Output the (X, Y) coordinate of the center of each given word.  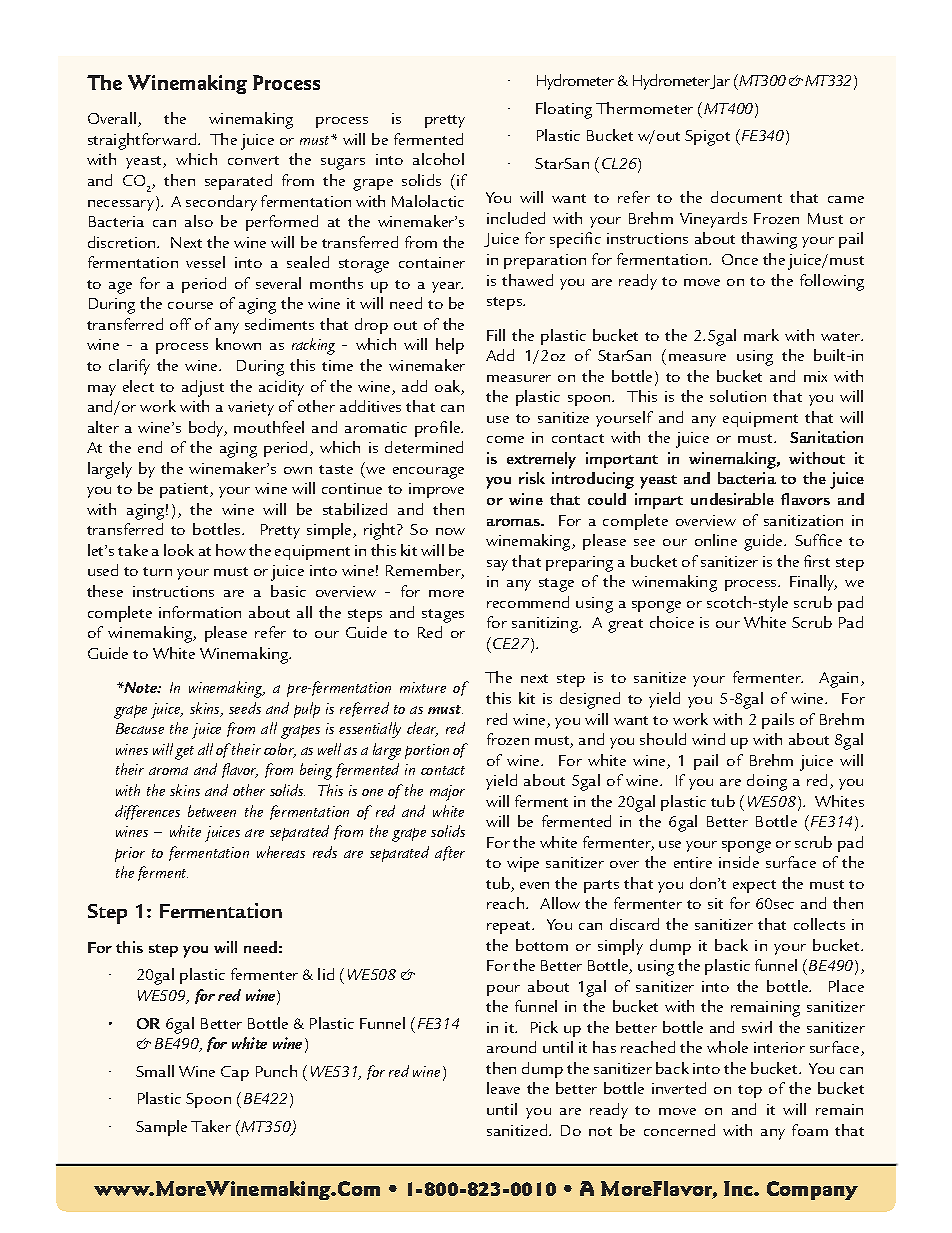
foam (810, 1130)
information (200, 612)
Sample (161, 1128)
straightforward (143, 141)
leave (503, 1088)
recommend (528, 602)
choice (672, 622)
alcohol (438, 159)
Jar (720, 82)
